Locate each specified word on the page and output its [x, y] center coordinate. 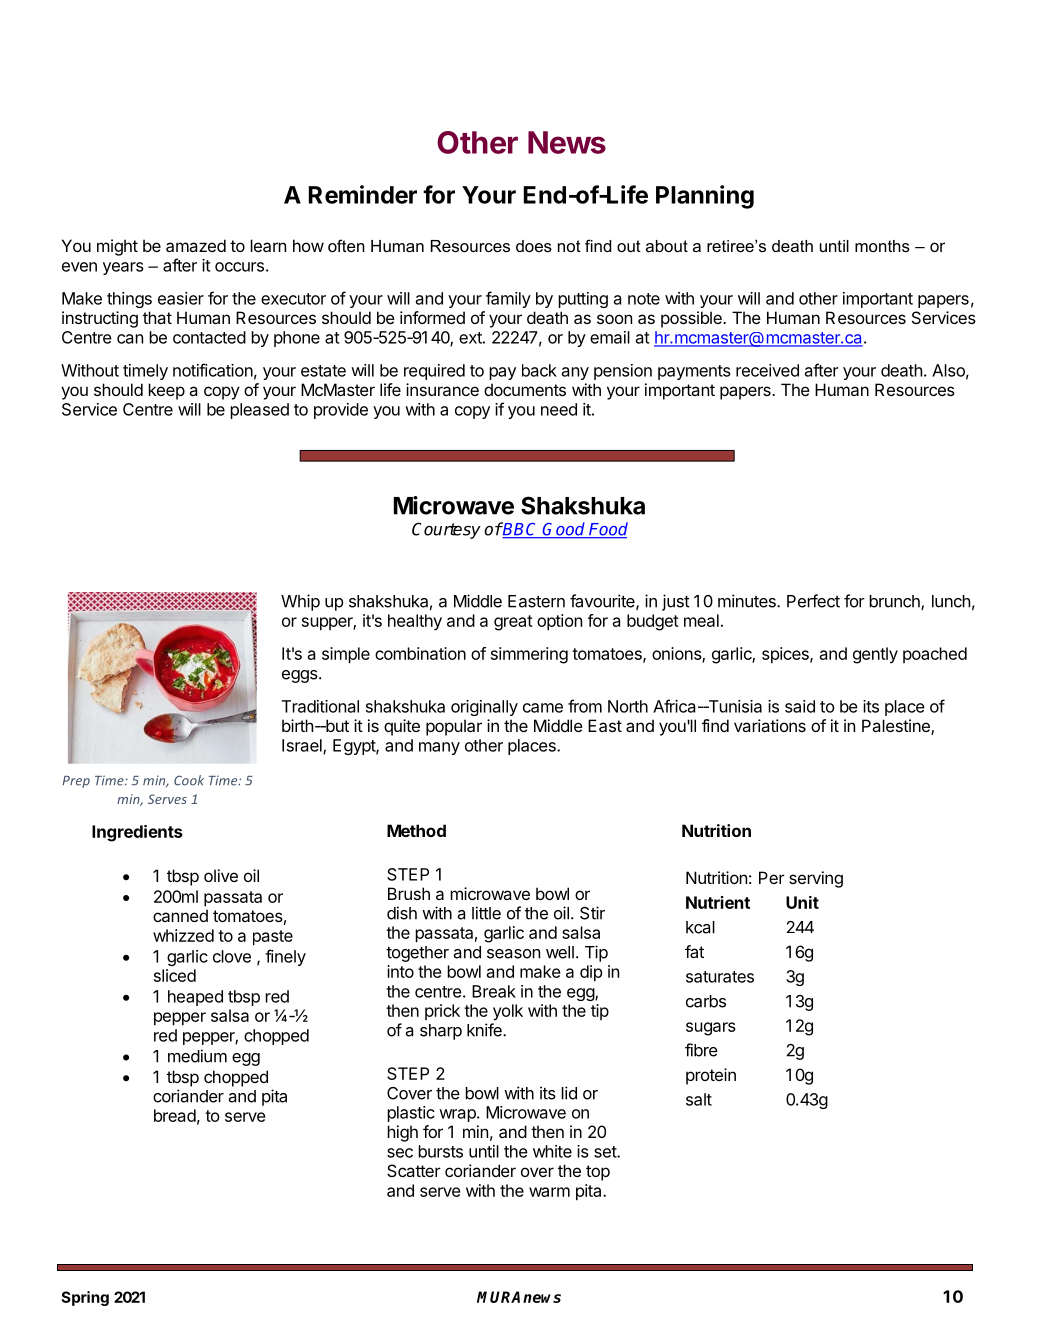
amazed [196, 245]
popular [454, 727]
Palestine [897, 727]
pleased [259, 411]
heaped [195, 998]
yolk [508, 1012]
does [534, 246]
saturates [720, 977]
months [882, 246]
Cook [189, 780]
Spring [85, 1298]
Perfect [813, 601]
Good [564, 530]
